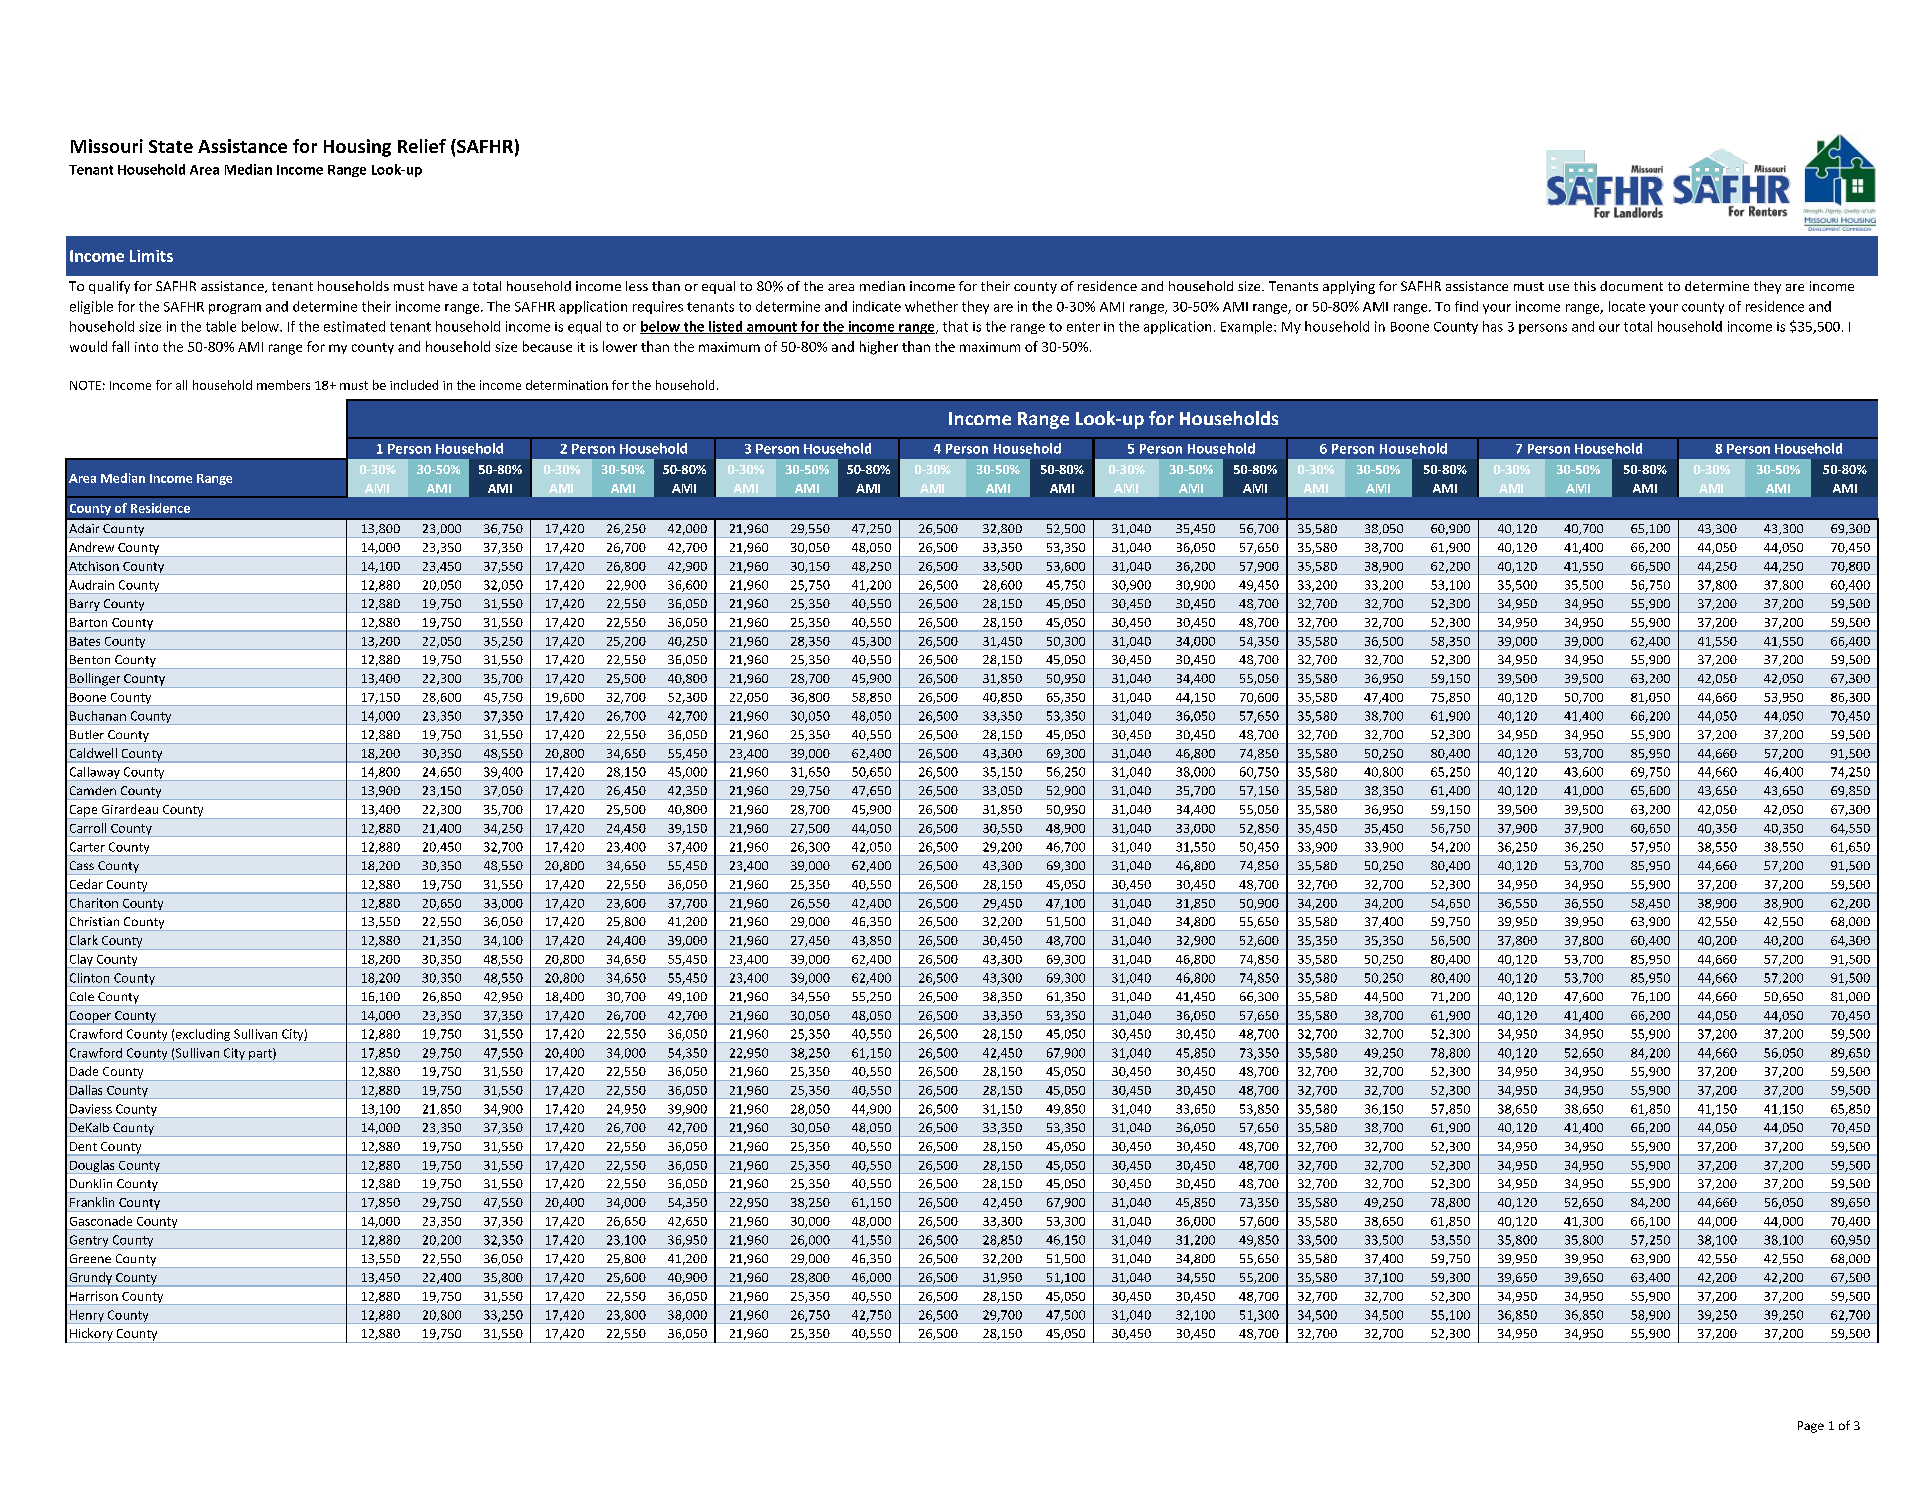 This screenshot has height=1491, width=1929. What do you see at coordinates (85, 606) in the screenshot?
I see `Barry` at bounding box center [85, 606].
